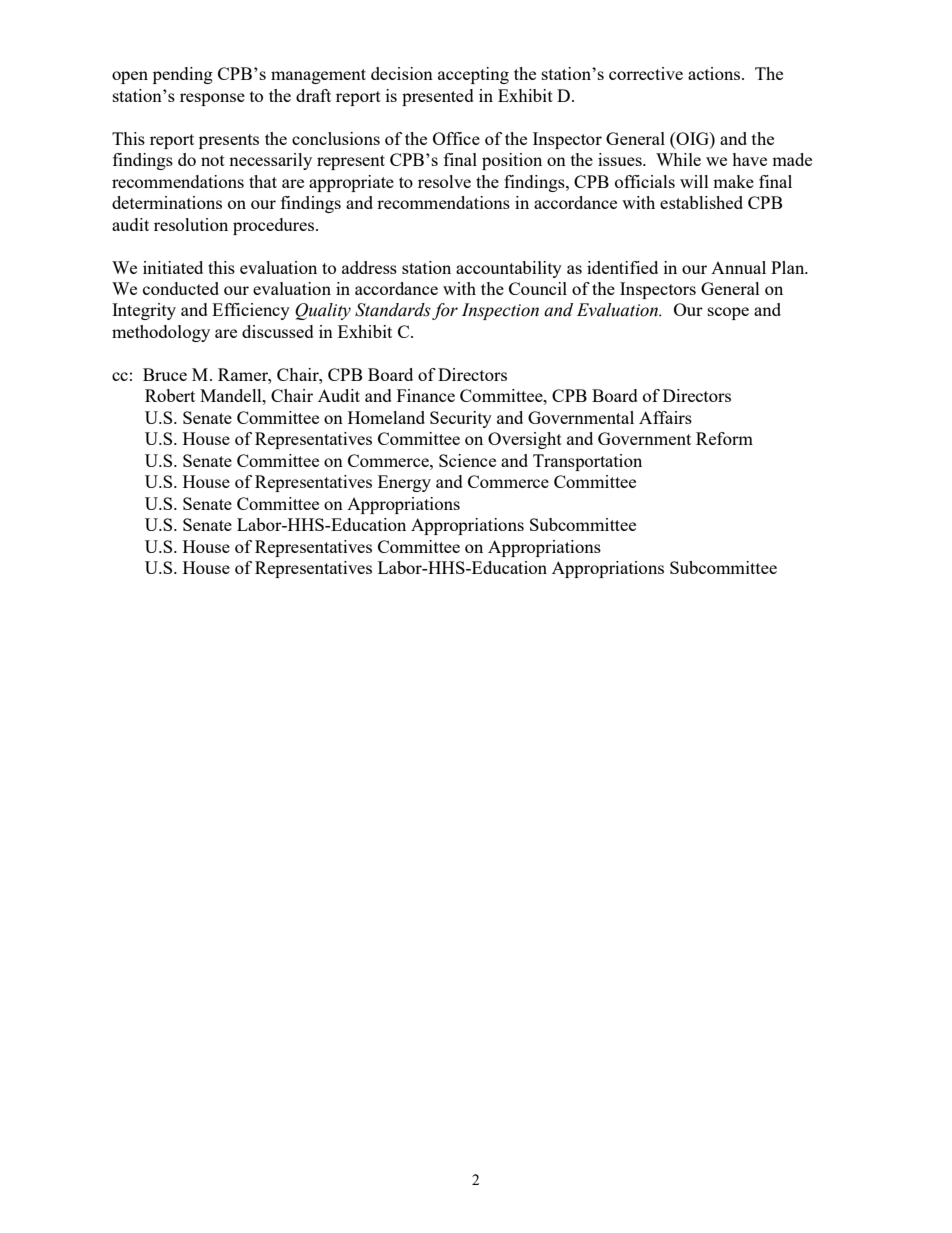 The image size is (952, 1233). I want to click on resolution, so click(191, 224).
